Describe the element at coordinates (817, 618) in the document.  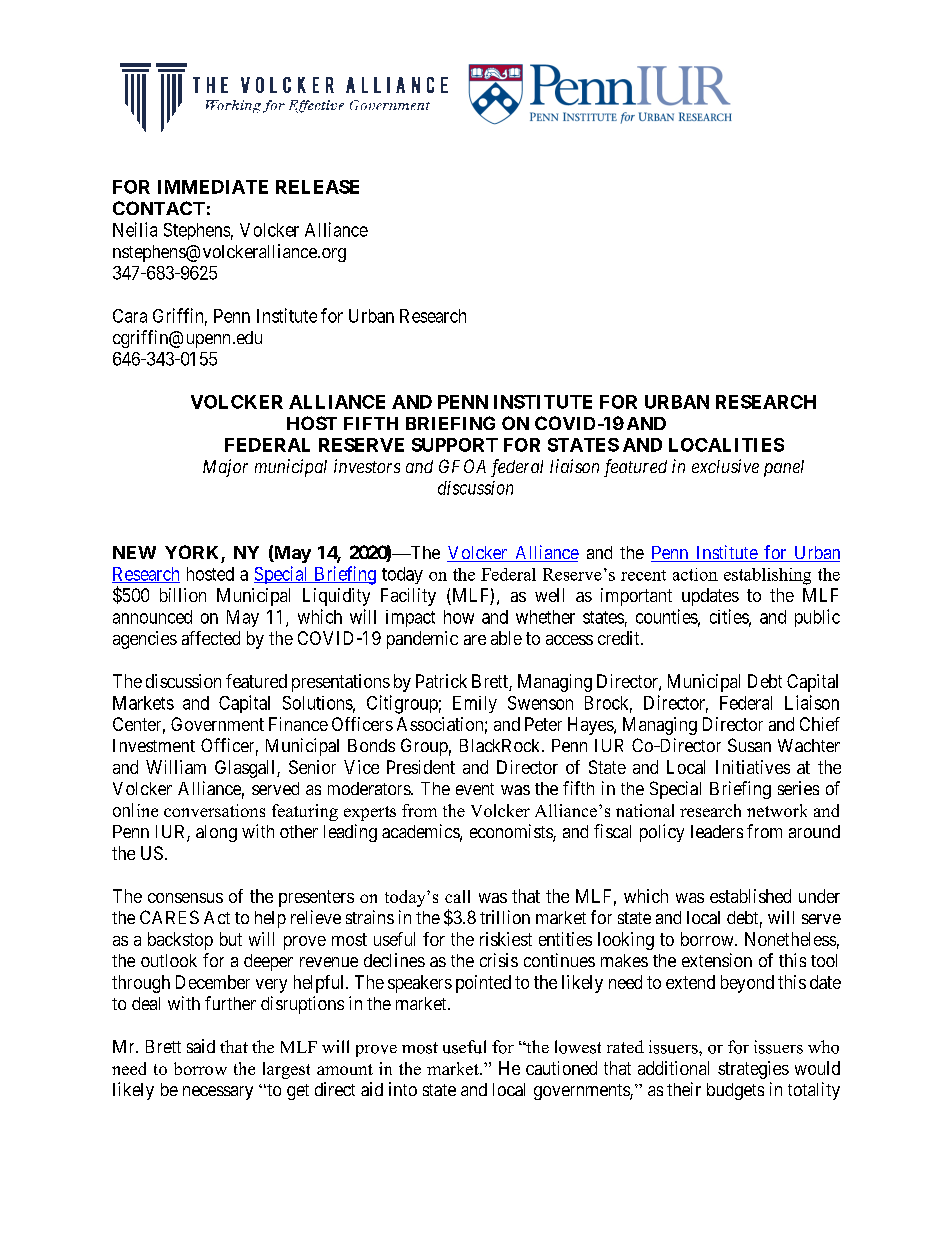
I see `public` at that location.
